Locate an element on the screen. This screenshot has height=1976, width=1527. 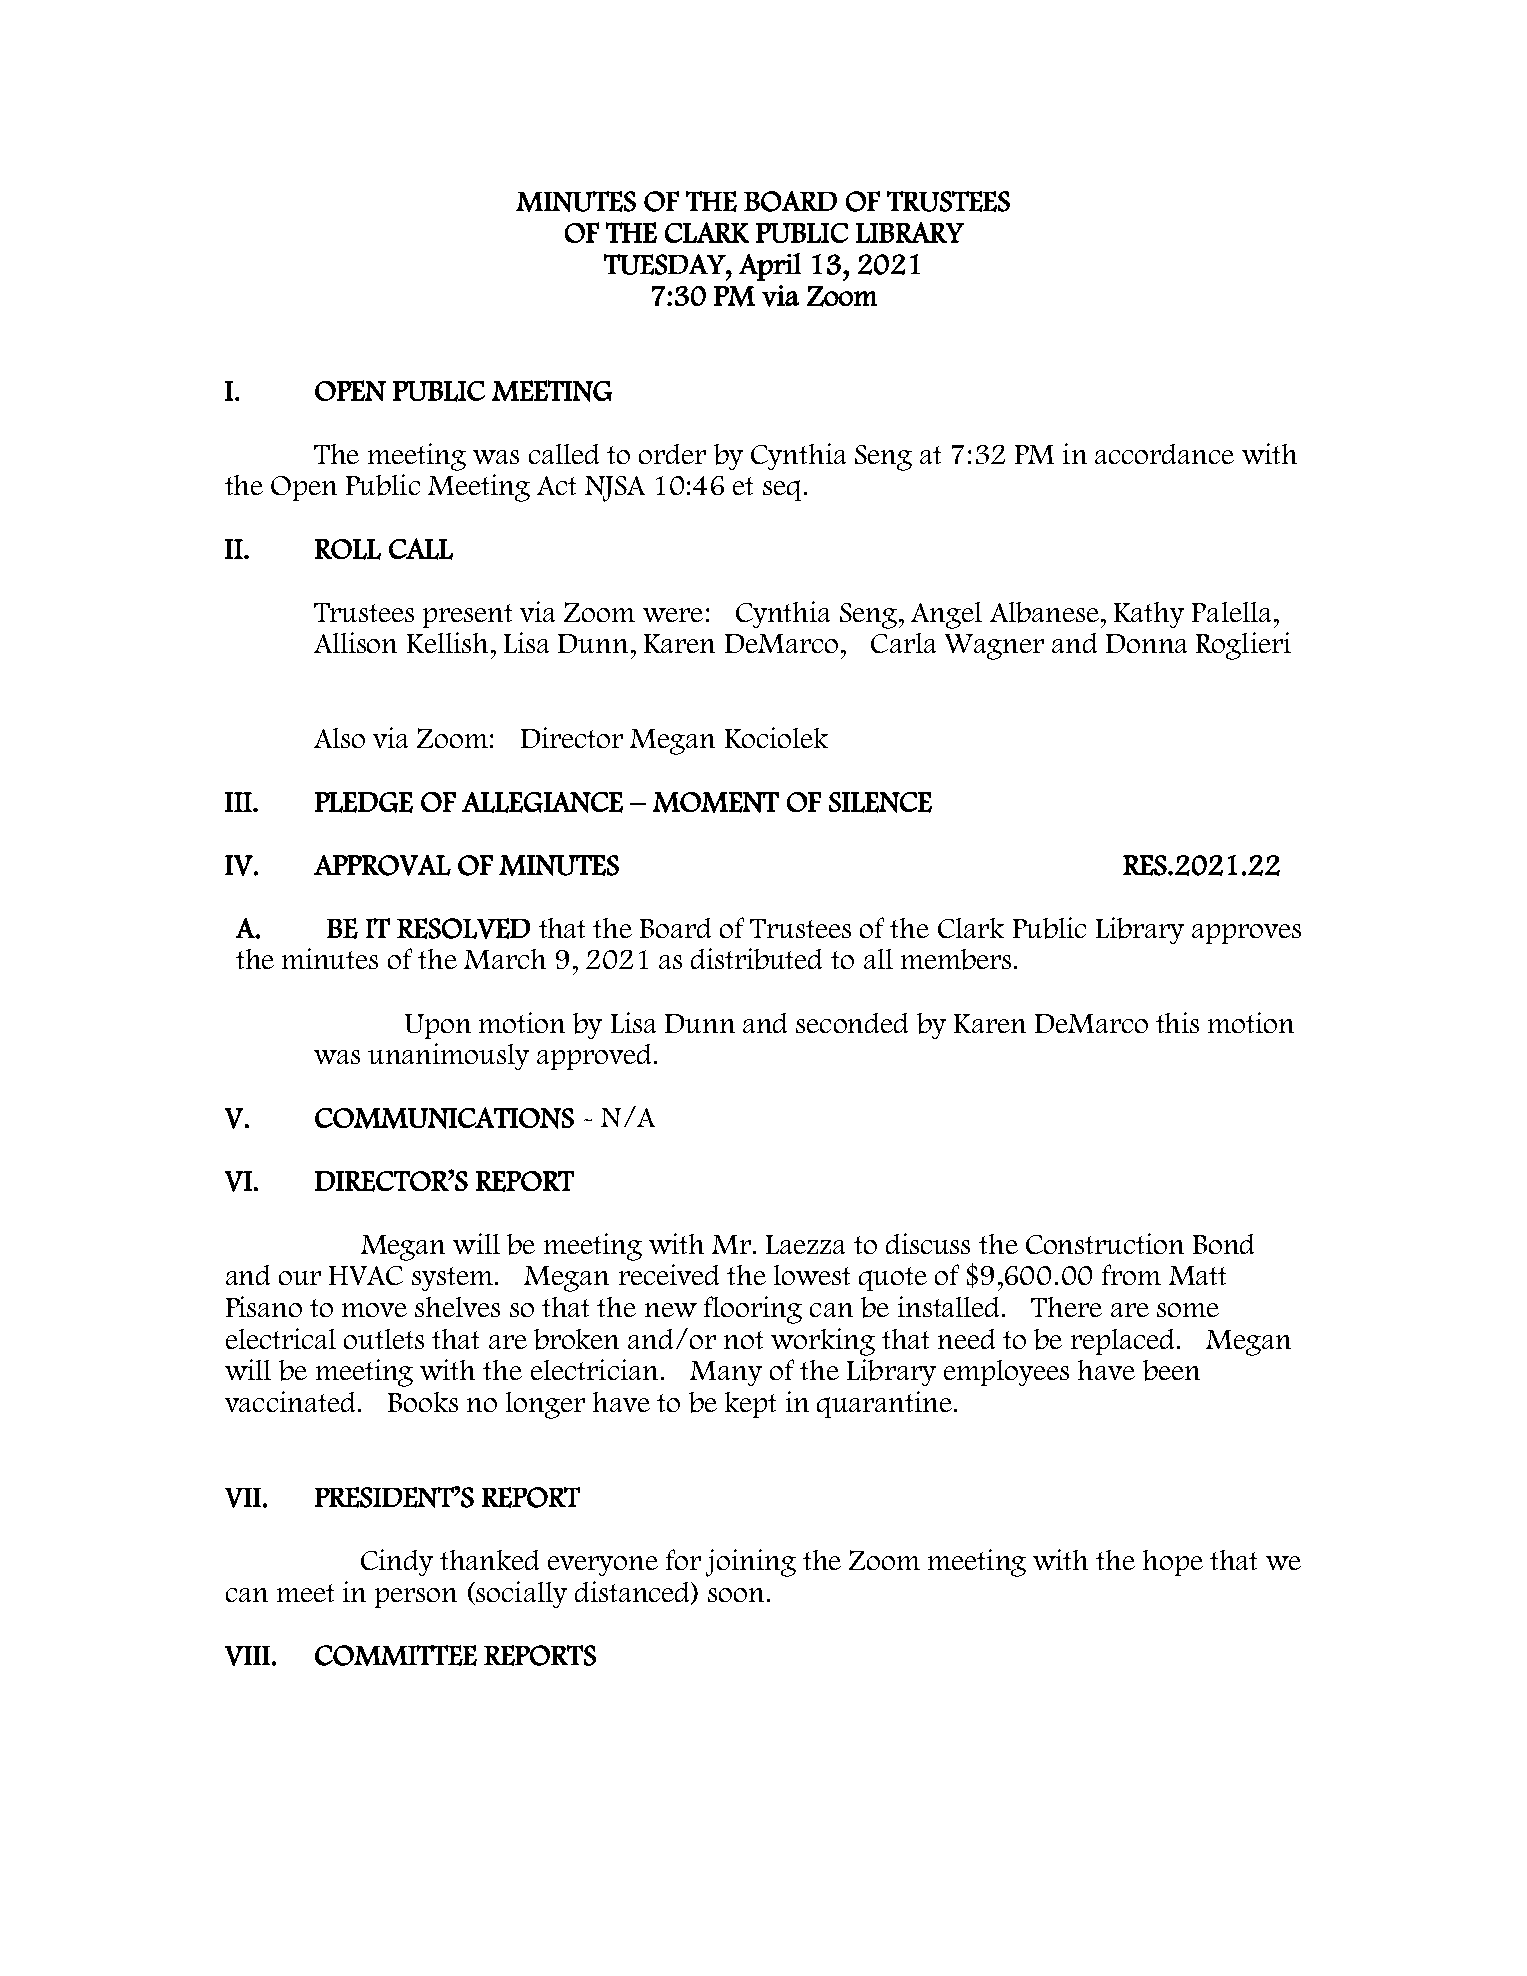
April is located at coordinates (770, 267).
